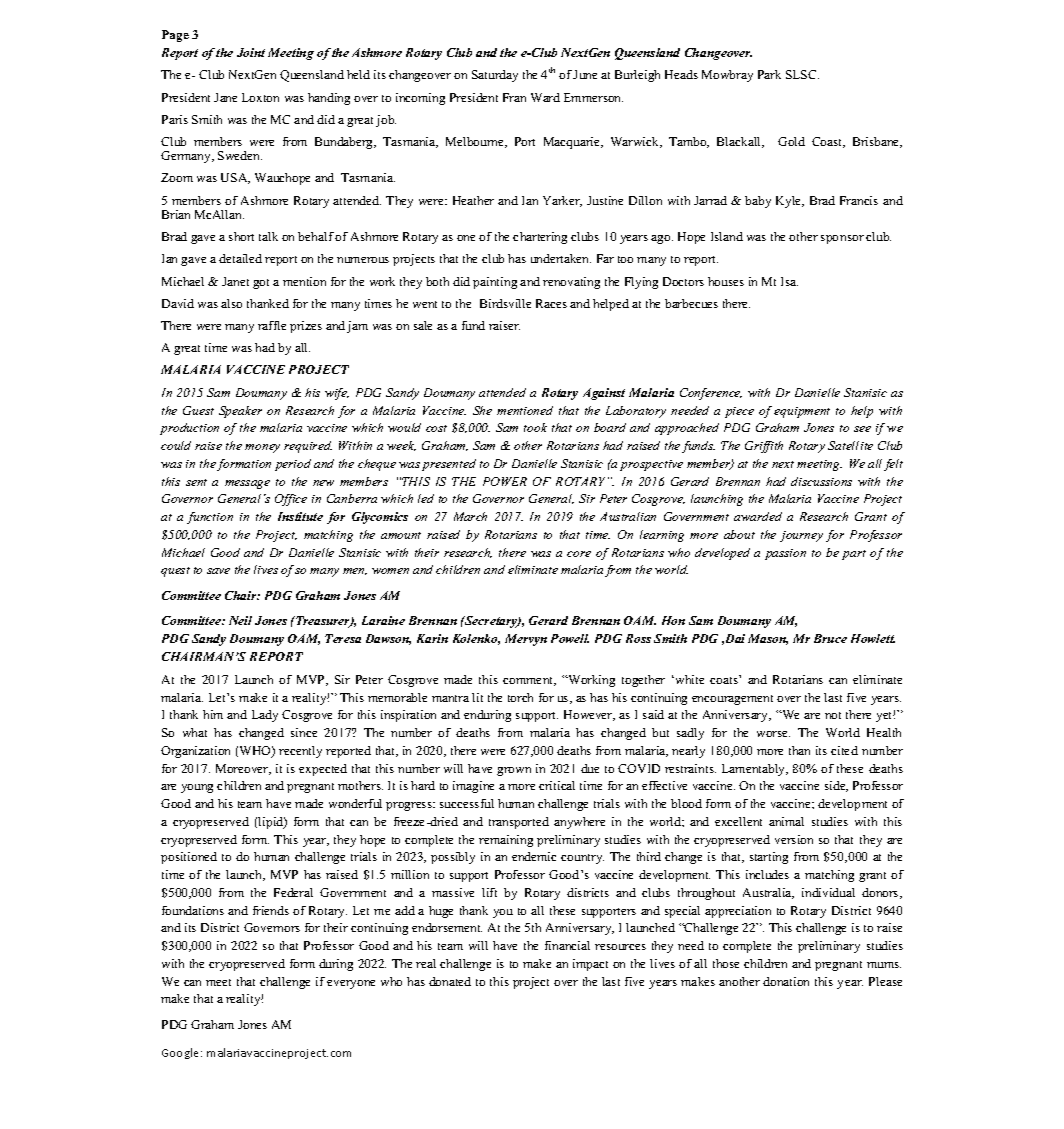 The image size is (1064, 1129). I want to click on journey, so click(801, 536).
